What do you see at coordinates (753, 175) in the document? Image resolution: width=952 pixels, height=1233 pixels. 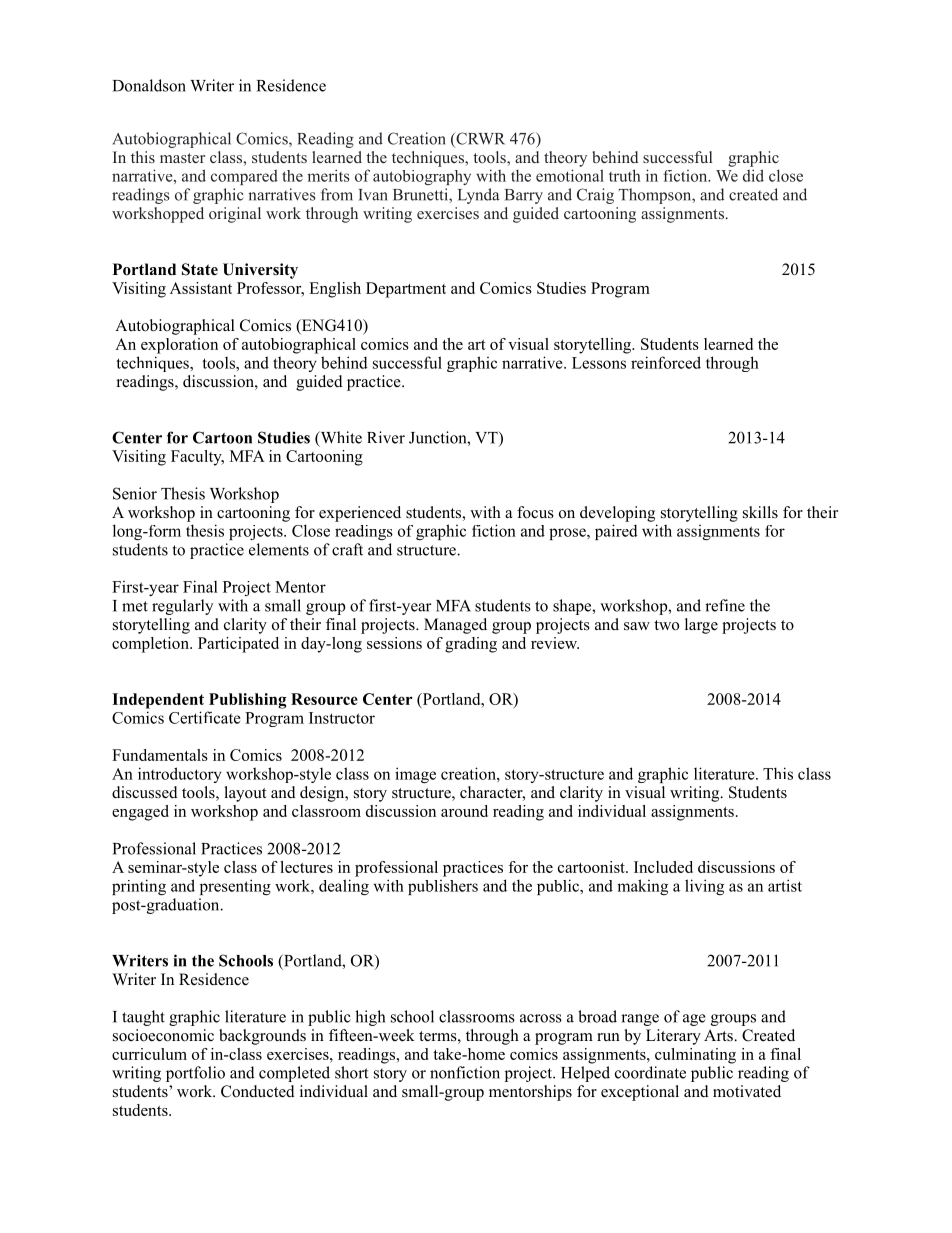 I see `did` at bounding box center [753, 175].
